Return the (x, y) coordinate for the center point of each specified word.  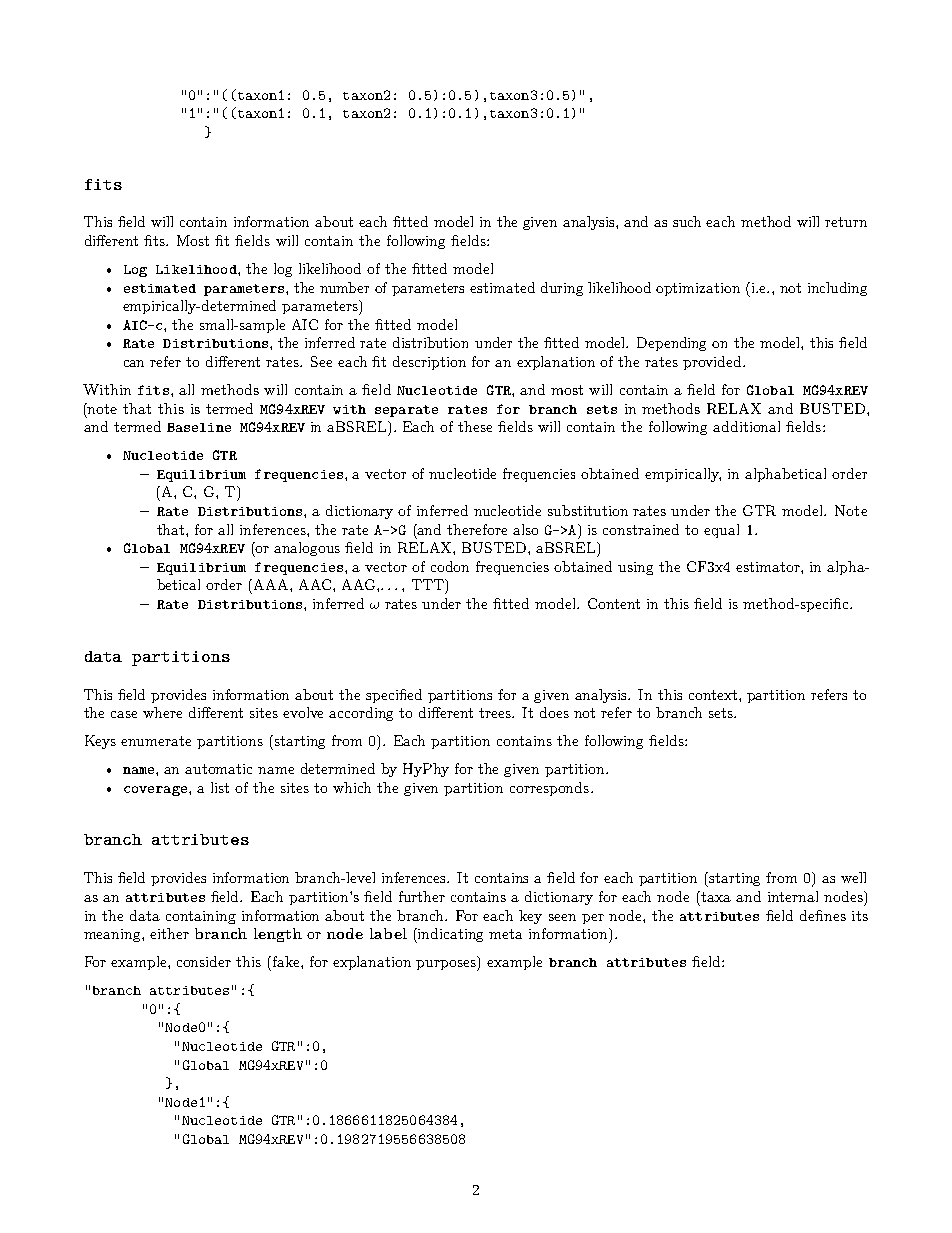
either (169, 933)
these (475, 426)
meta (505, 934)
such (687, 221)
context (714, 695)
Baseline (199, 427)
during (562, 289)
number (344, 287)
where (162, 712)
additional (746, 426)
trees (496, 713)
